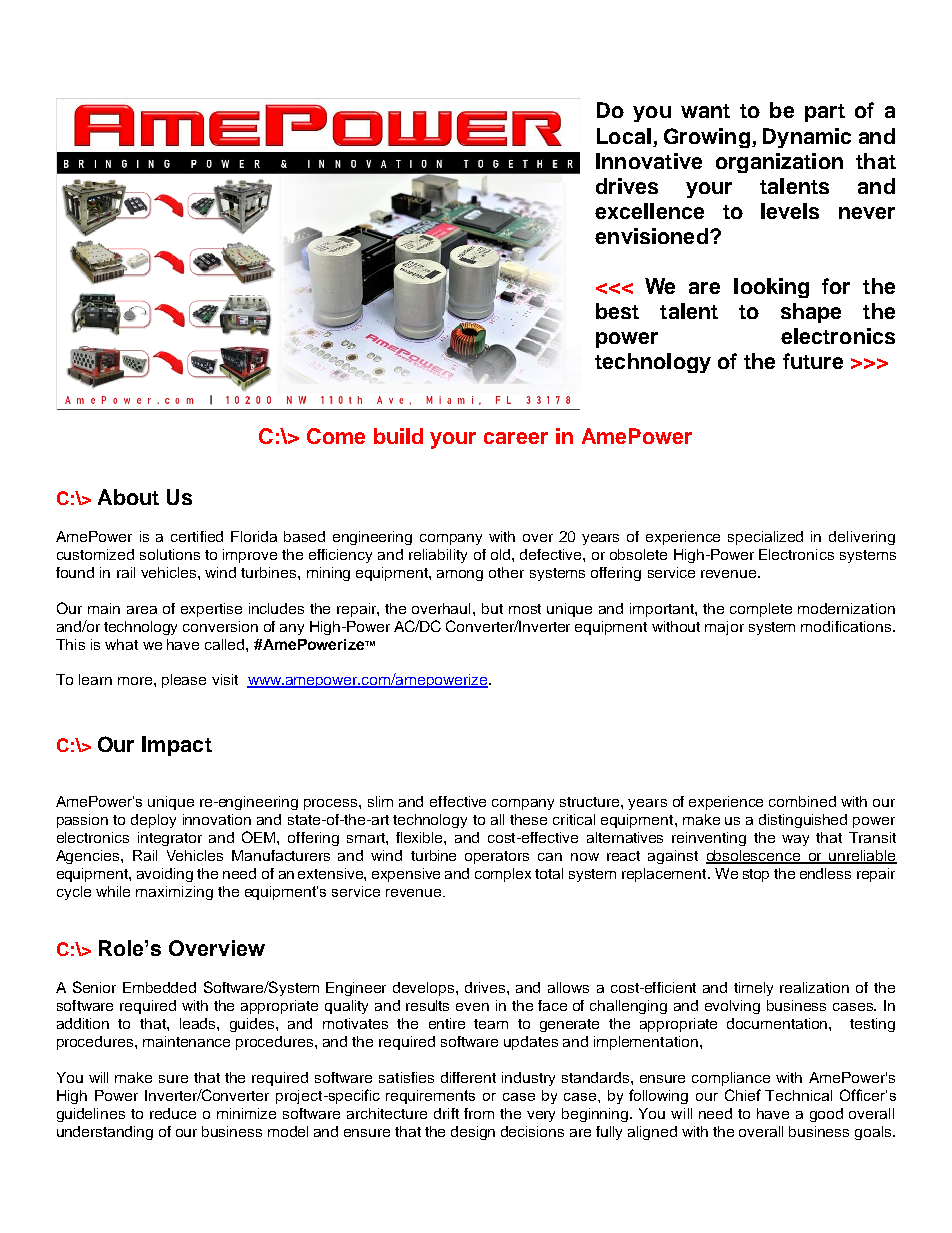 This screenshot has height=1233, width=952. I want to click on Dynamic, so click(807, 138).
